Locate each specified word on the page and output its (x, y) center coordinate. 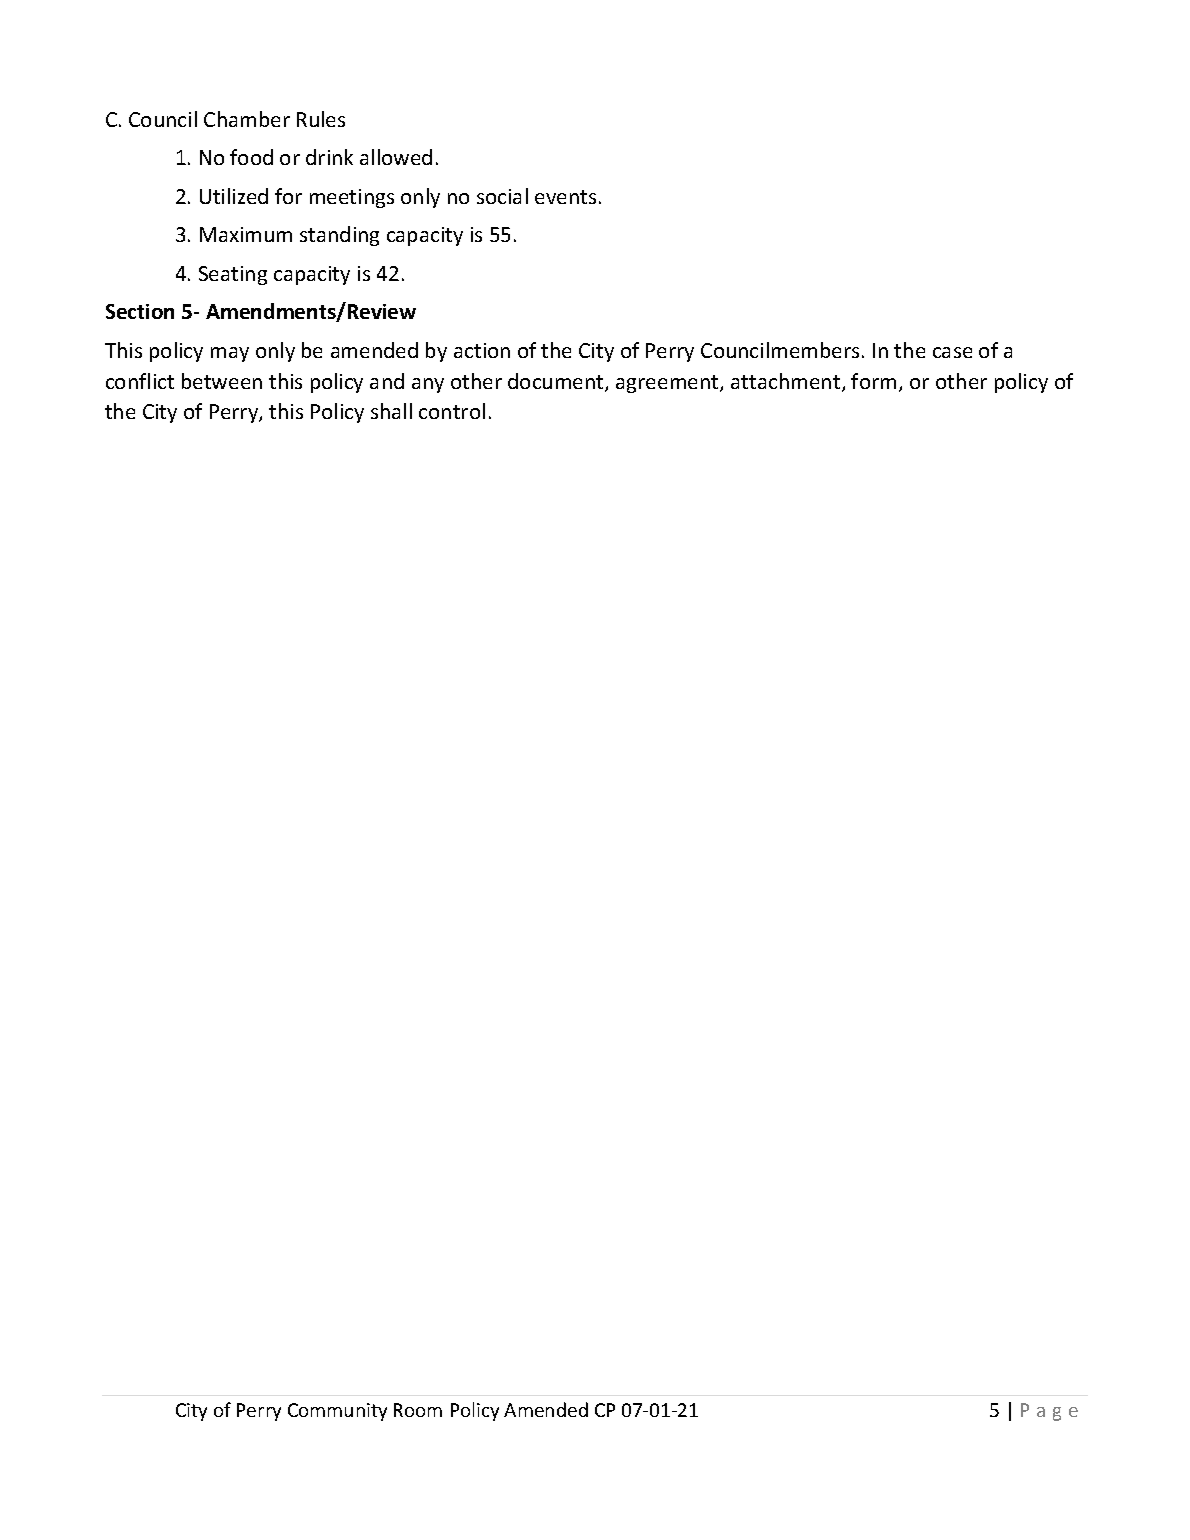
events (565, 197)
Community (337, 1412)
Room (418, 1410)
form (873, 381)
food (251, 157)
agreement (668, 384)
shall (391, 411)
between (222, 381)
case (952, 352)
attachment (787, 382)
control (452, 411)
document (557, 382)
